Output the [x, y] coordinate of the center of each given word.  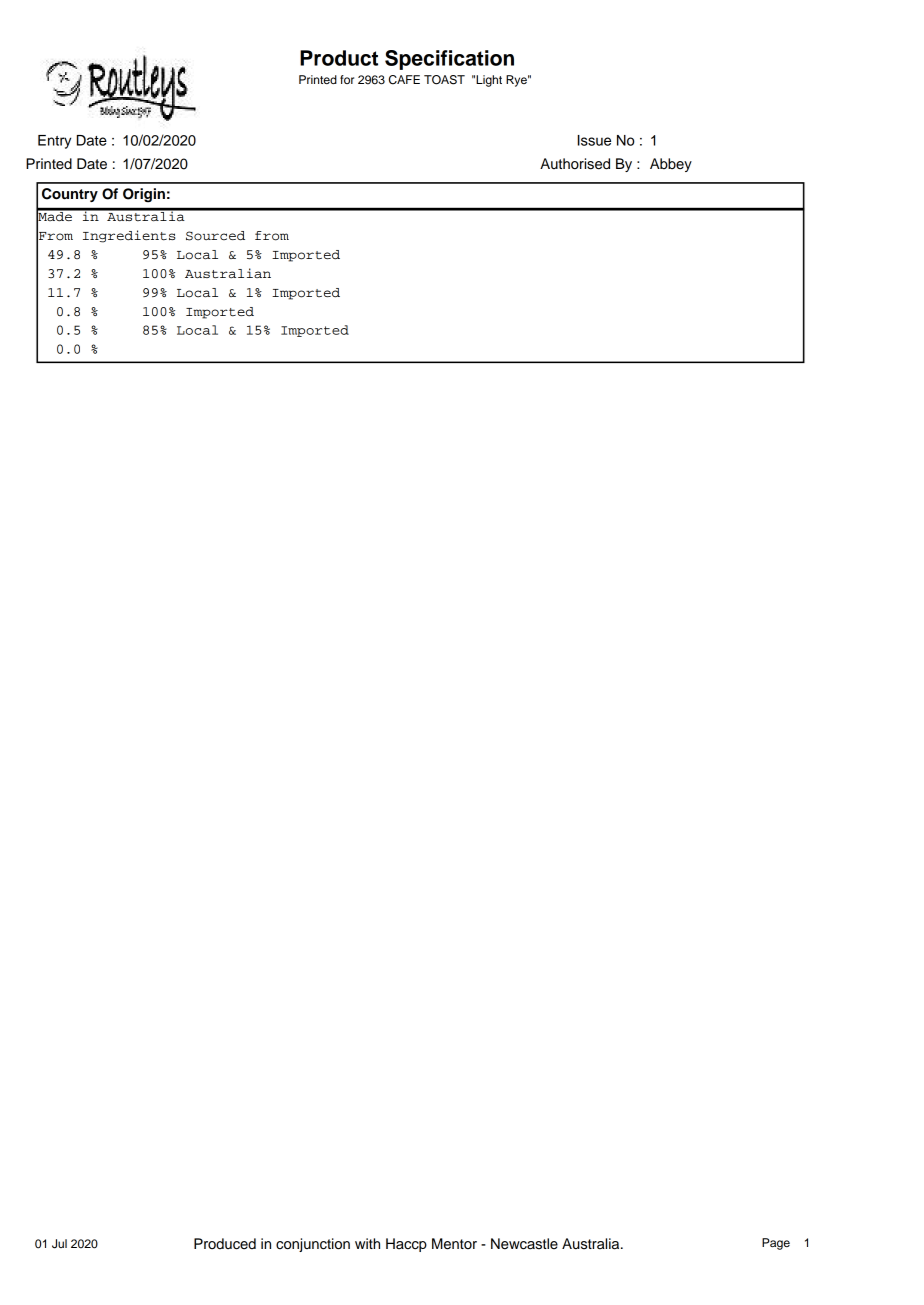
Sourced [215, 236]
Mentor [454, 1244]
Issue [594, 140]
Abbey [671, 165]
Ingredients [129, 236]
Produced [225, 1244]
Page [776, 1244]
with [367, 1243]
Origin [144, 195]
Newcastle [524, 1244]
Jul [59, 1244]
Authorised [575, 164]
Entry [54, 142]
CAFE [404, 80]
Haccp [406, 1245]
